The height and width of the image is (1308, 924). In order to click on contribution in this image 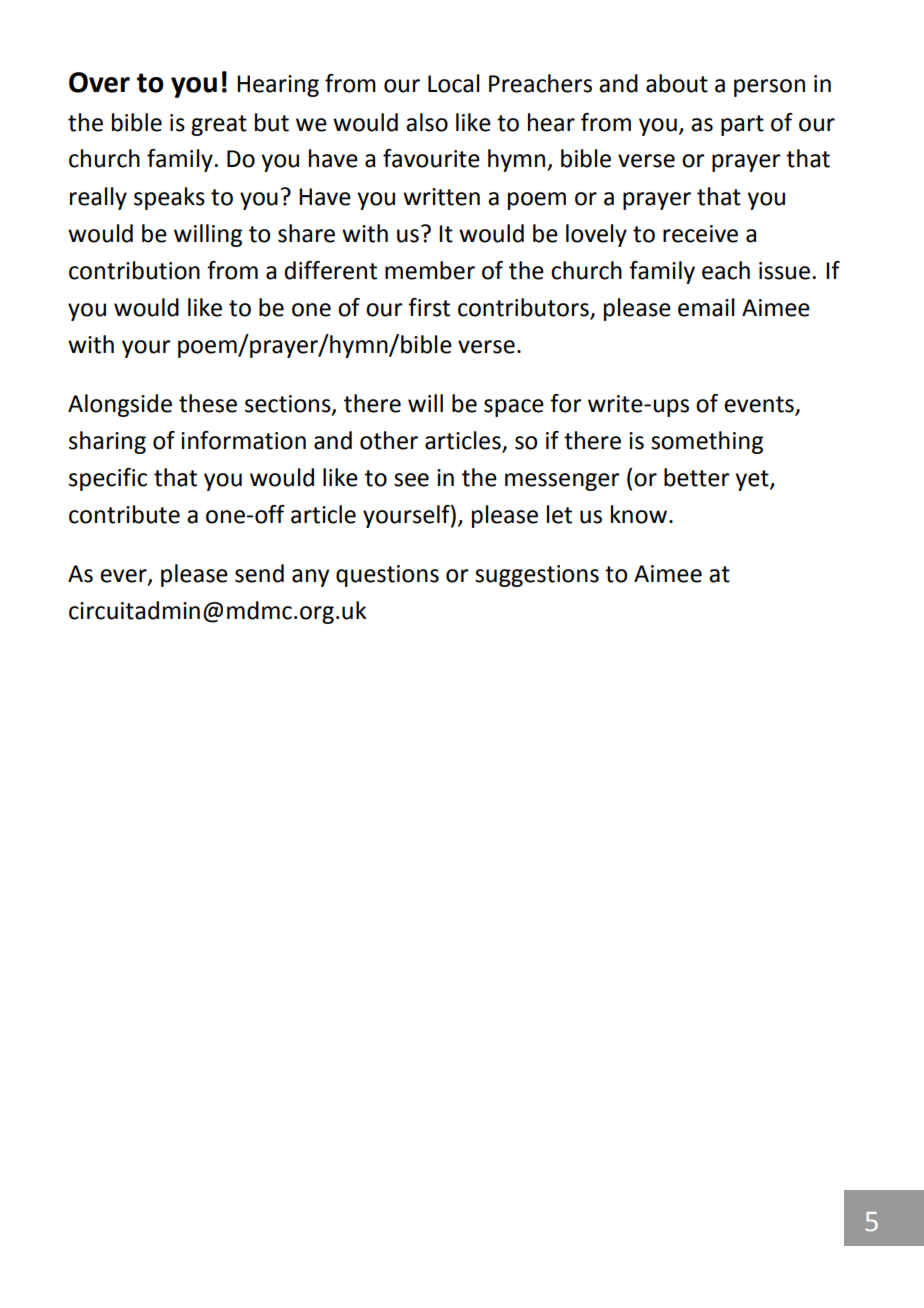, I will do `click(134, 270)`.
